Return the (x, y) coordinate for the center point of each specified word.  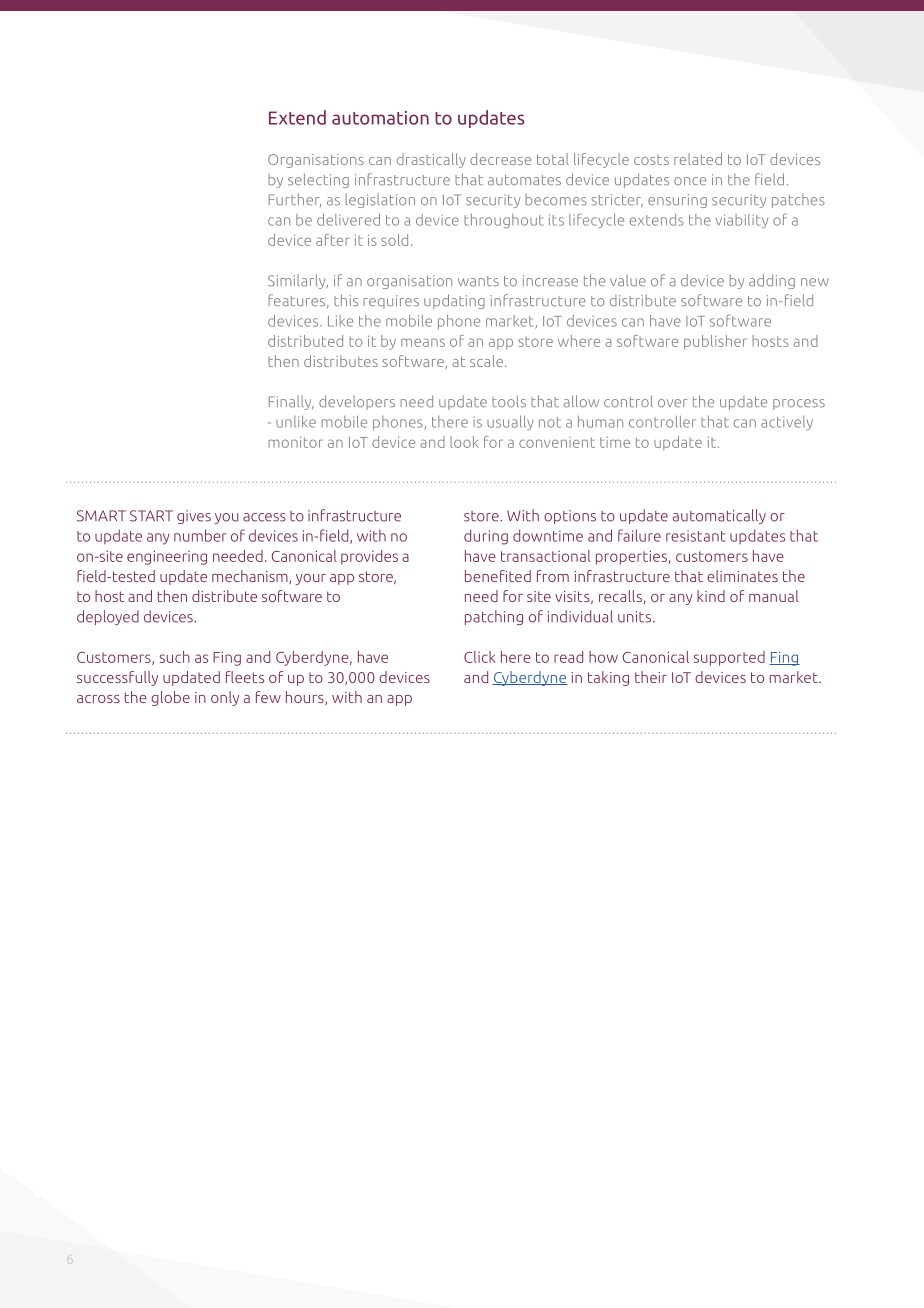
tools (509, 401)
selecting (318, 180)
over (673, 403)
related (698, 159)
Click (480, 657)
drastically (431, 160)
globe (170, 698)
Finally (291, 402)
